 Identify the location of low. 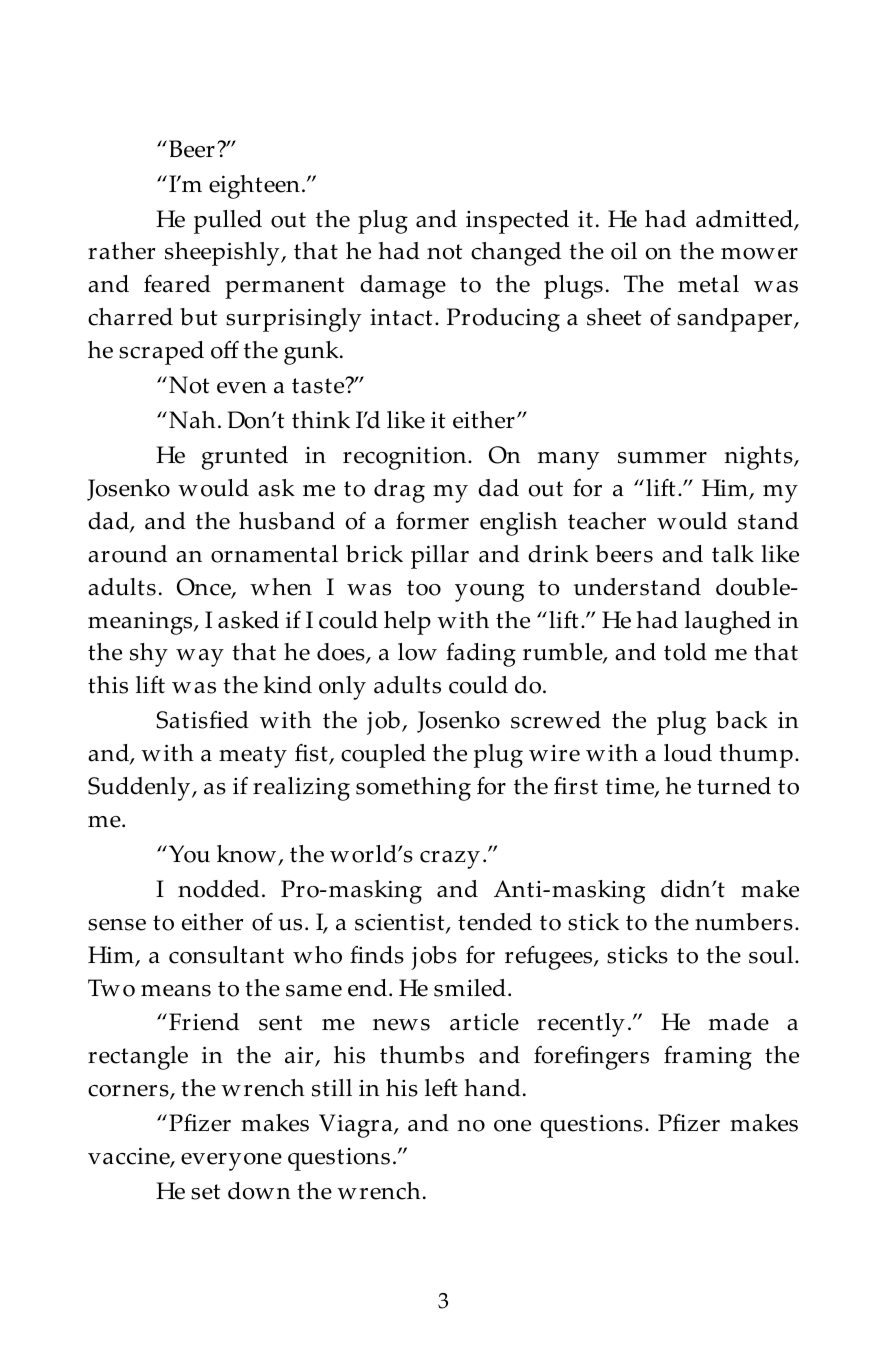
(417, 652).
